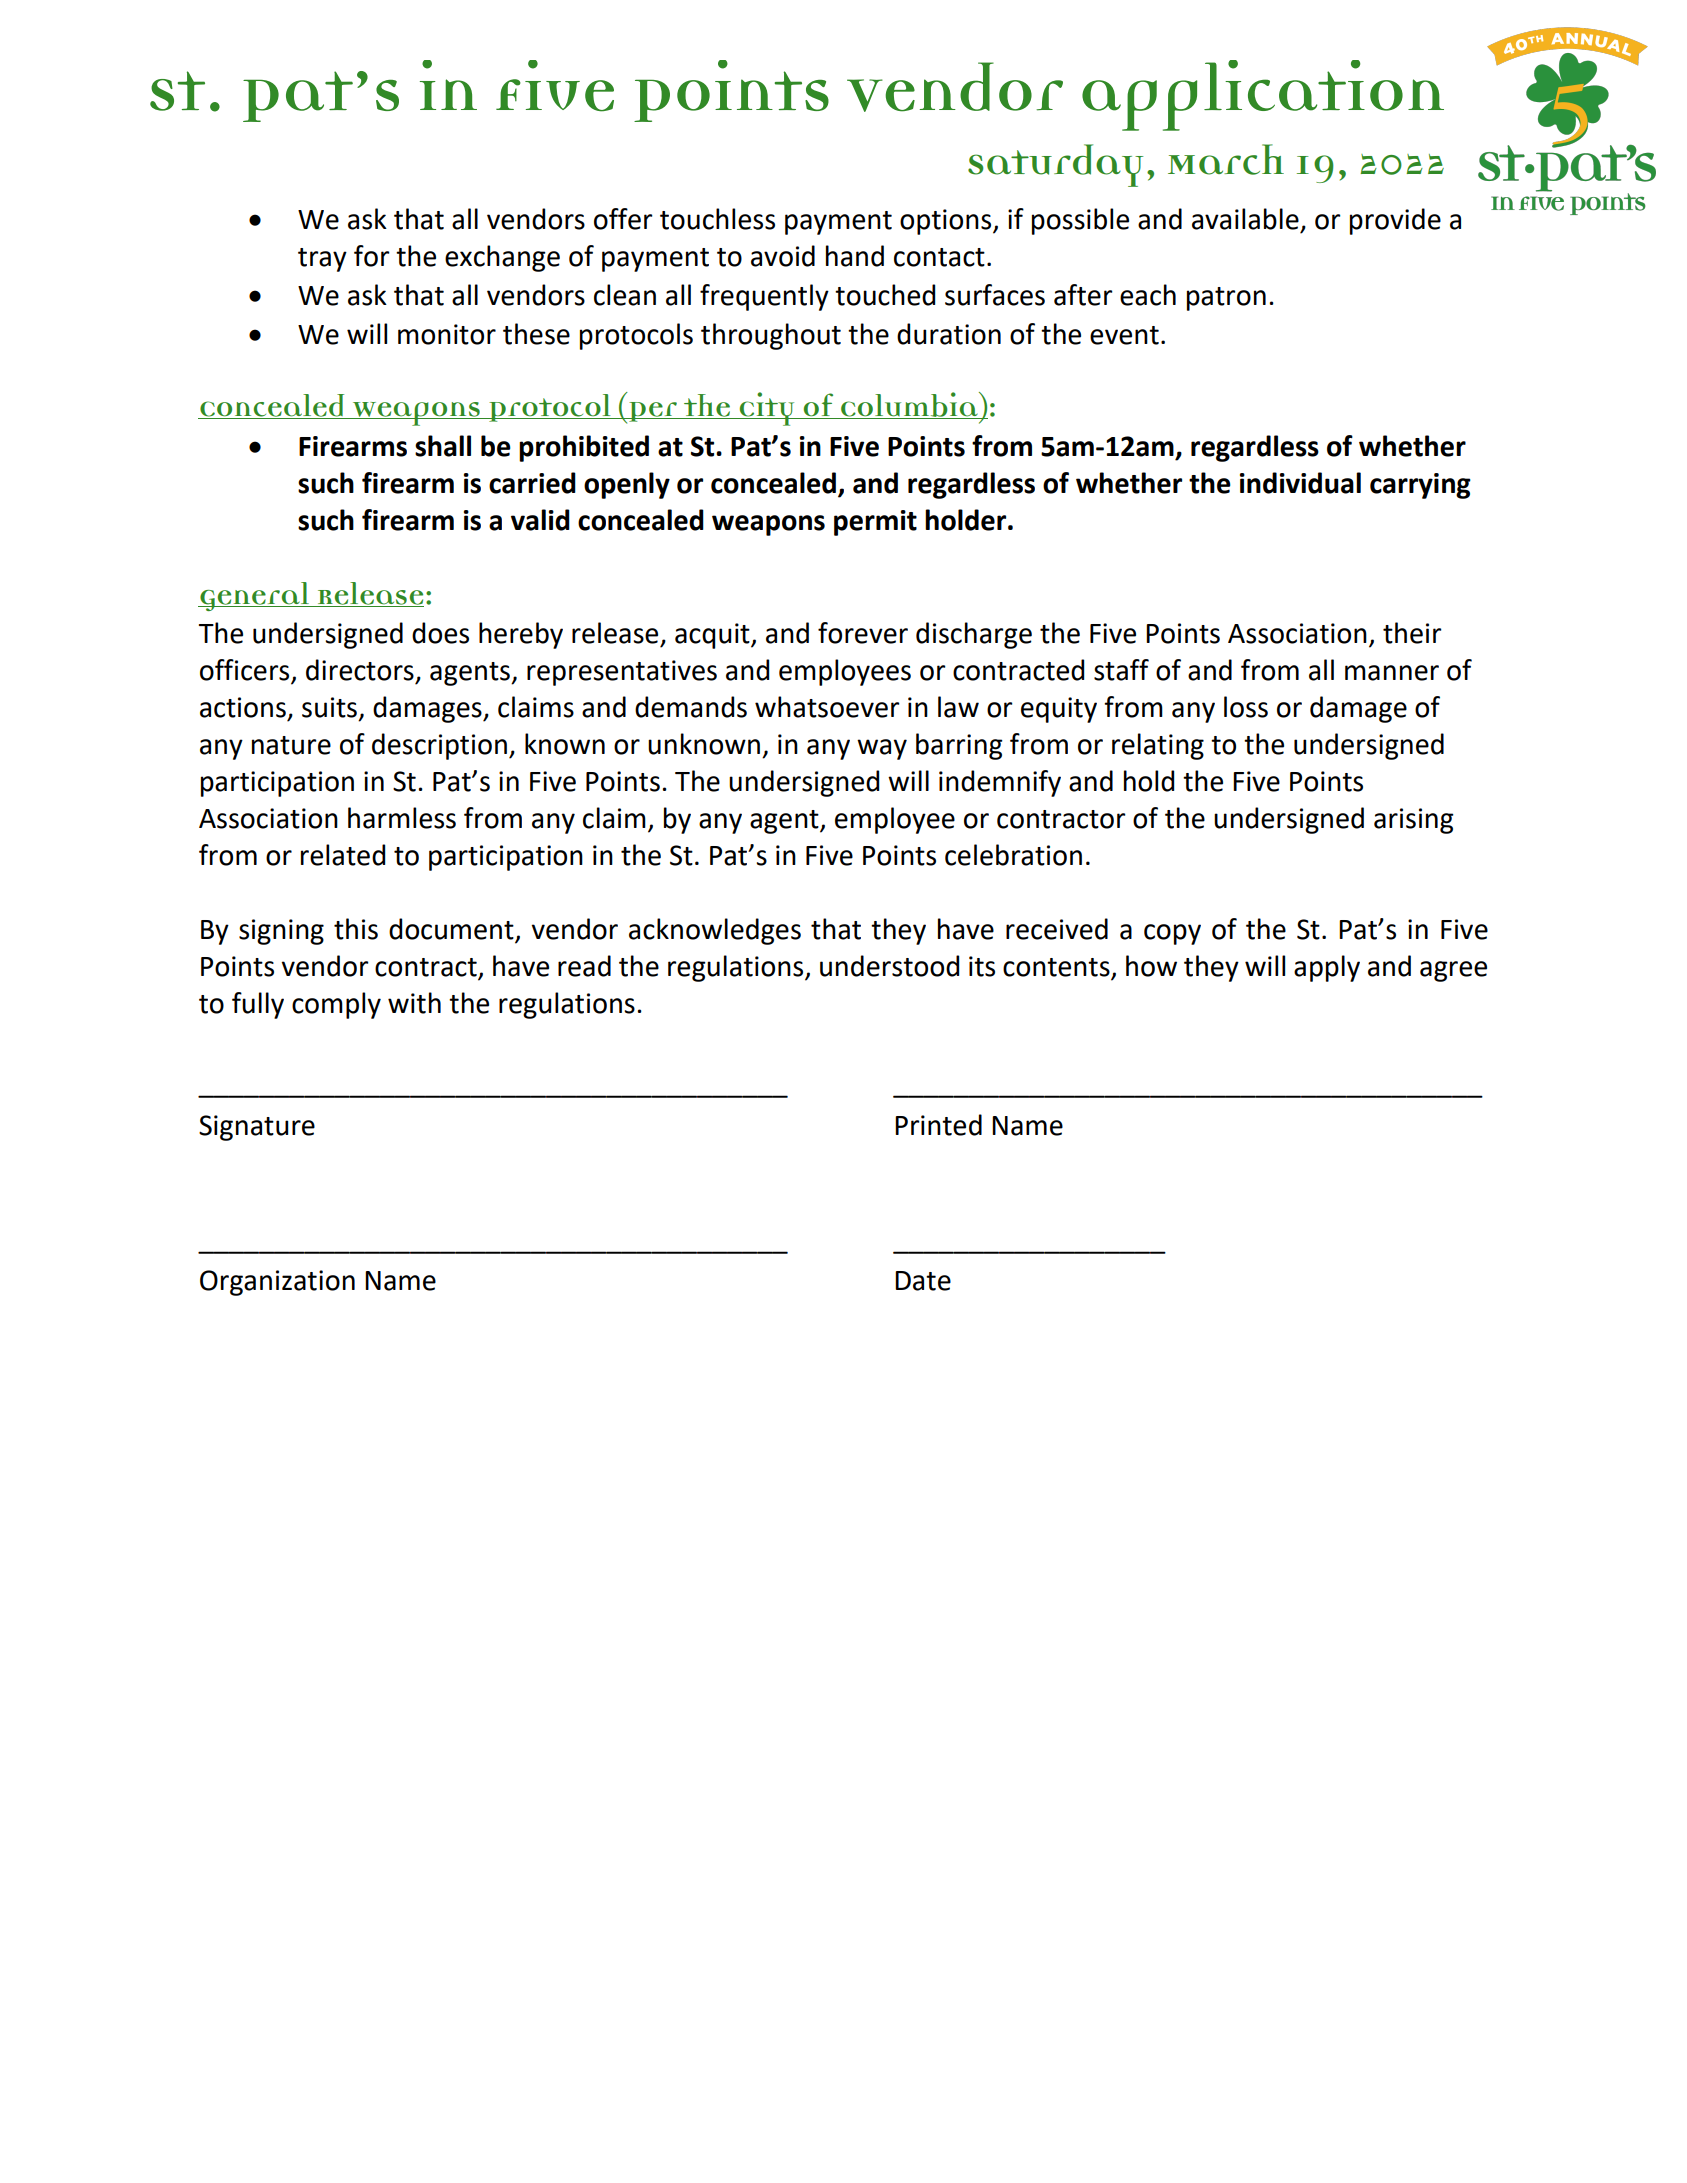  What do you see at coordinates (277, 1283) in the page?
I see `Organization` at bounding box center [277, 1283].
